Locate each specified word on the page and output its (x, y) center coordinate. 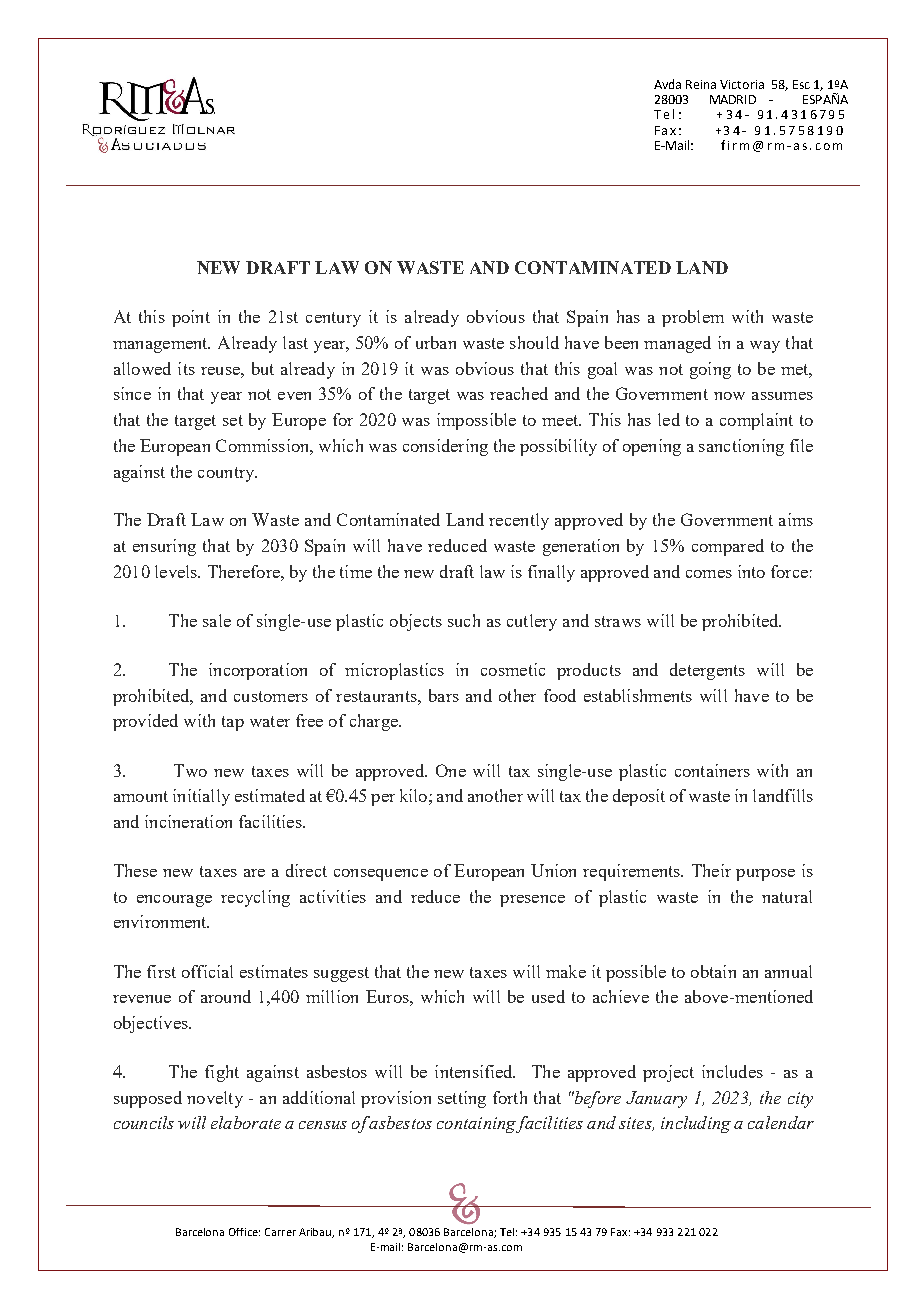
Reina (701, 84)
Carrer (280, 1232)
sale (217, 620)
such (464, 620)
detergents (707, 671)
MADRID (733, 99)
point (191, 318)
